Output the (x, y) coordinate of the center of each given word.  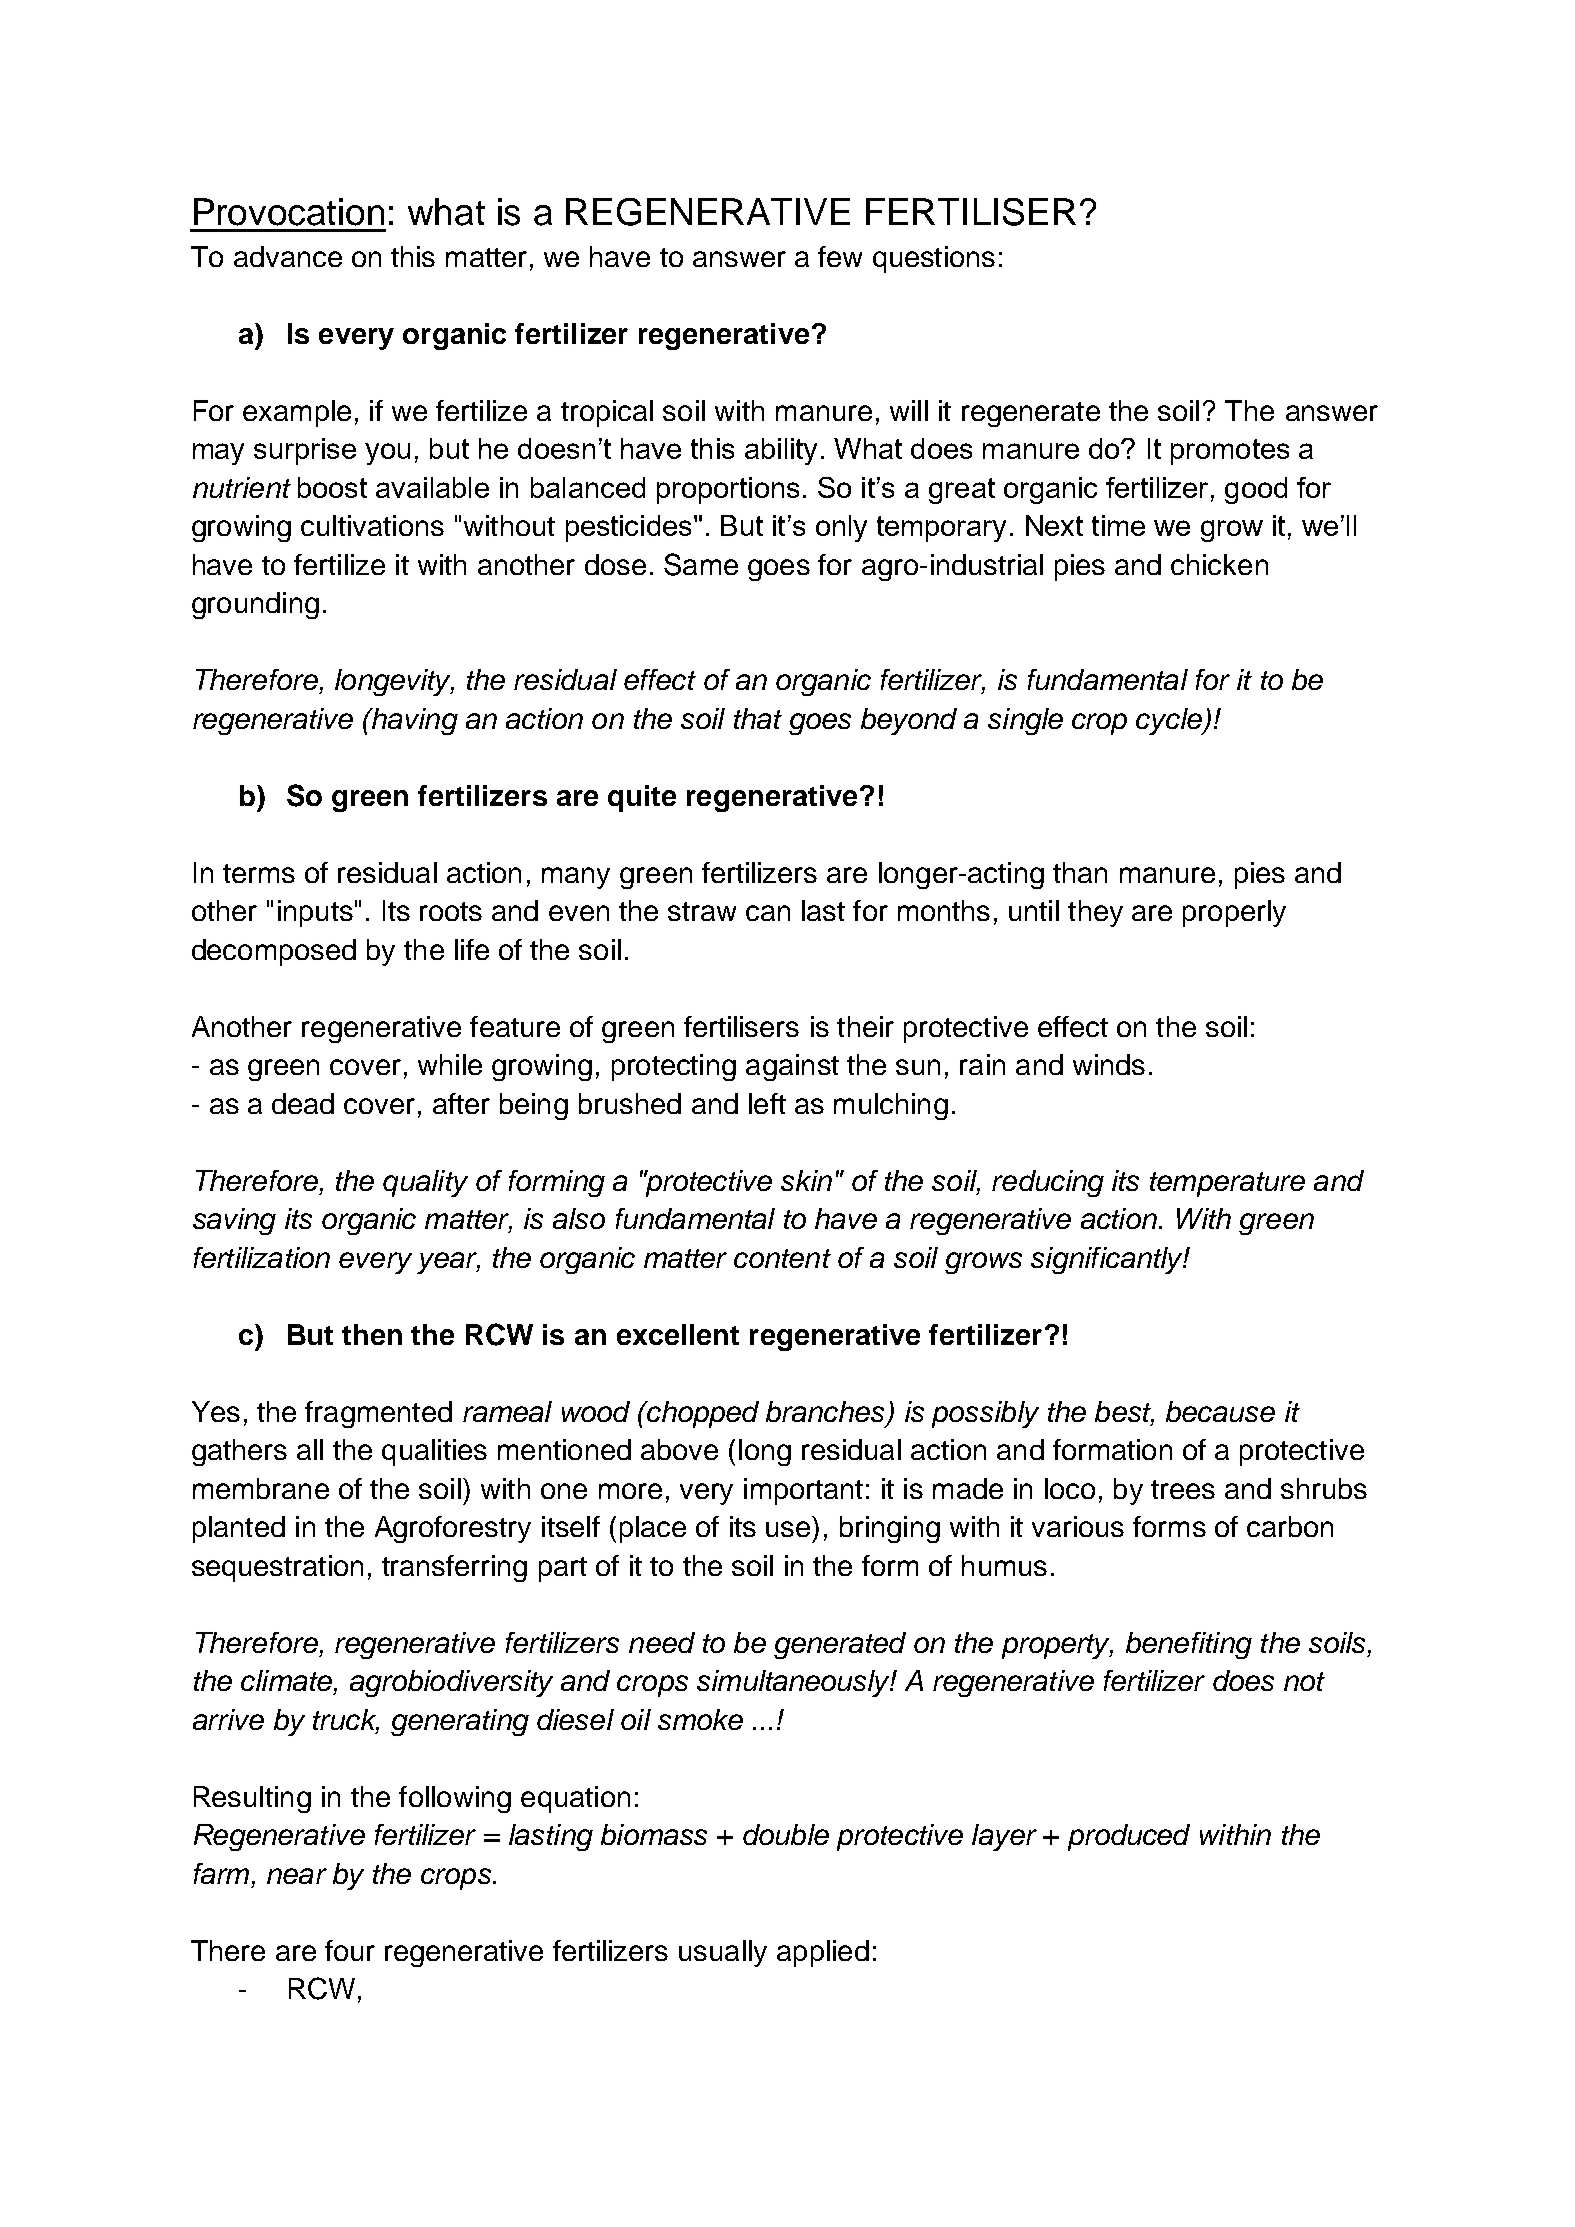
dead (303, 1103)
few (840, 256)
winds (1109, 1064)
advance (288, 256)
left (767, 1103)
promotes (1230, 452)
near (297, 1876)
